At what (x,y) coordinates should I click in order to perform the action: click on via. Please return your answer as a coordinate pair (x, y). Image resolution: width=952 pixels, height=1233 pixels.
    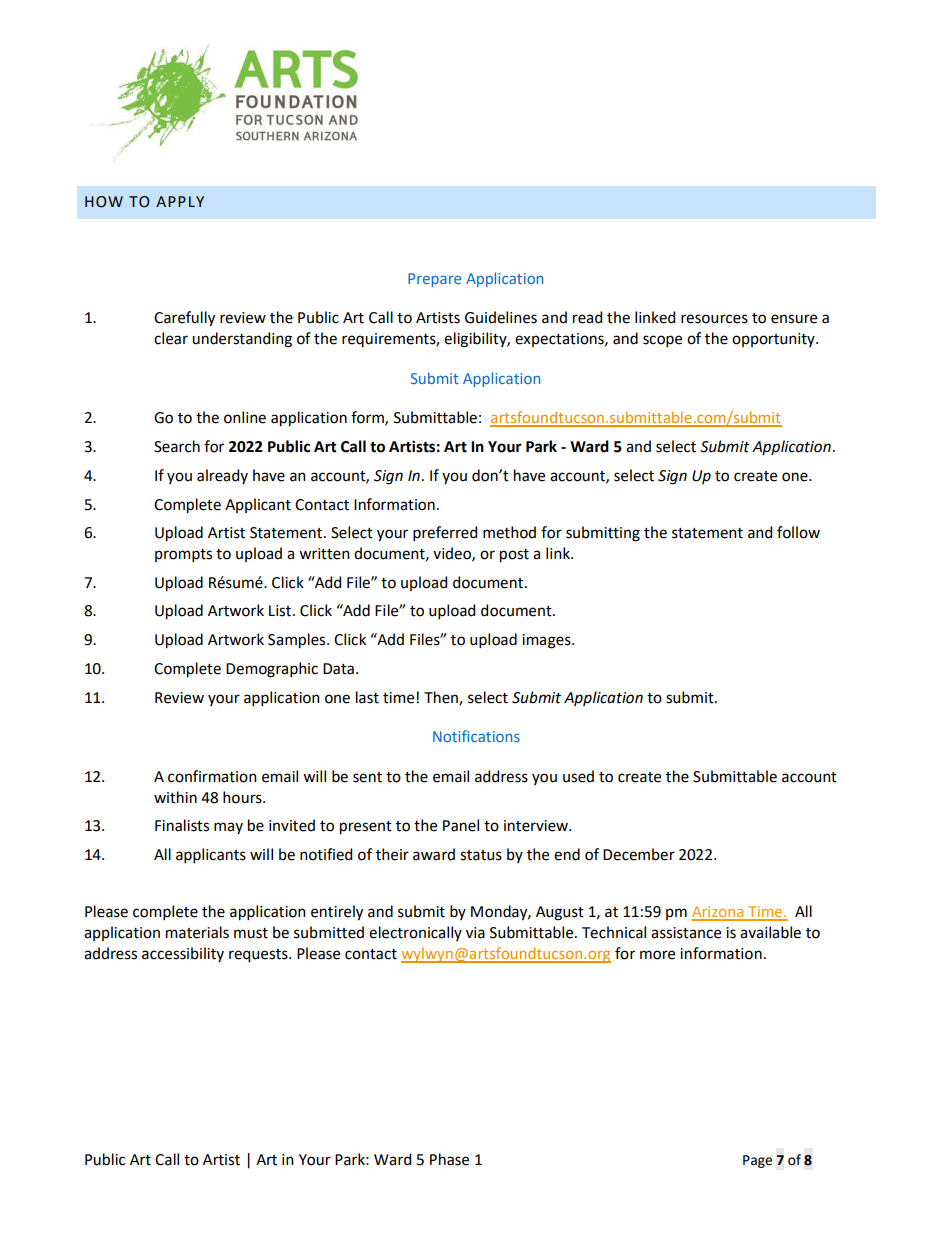
    Looking at the image, I should click on (475, 933).
